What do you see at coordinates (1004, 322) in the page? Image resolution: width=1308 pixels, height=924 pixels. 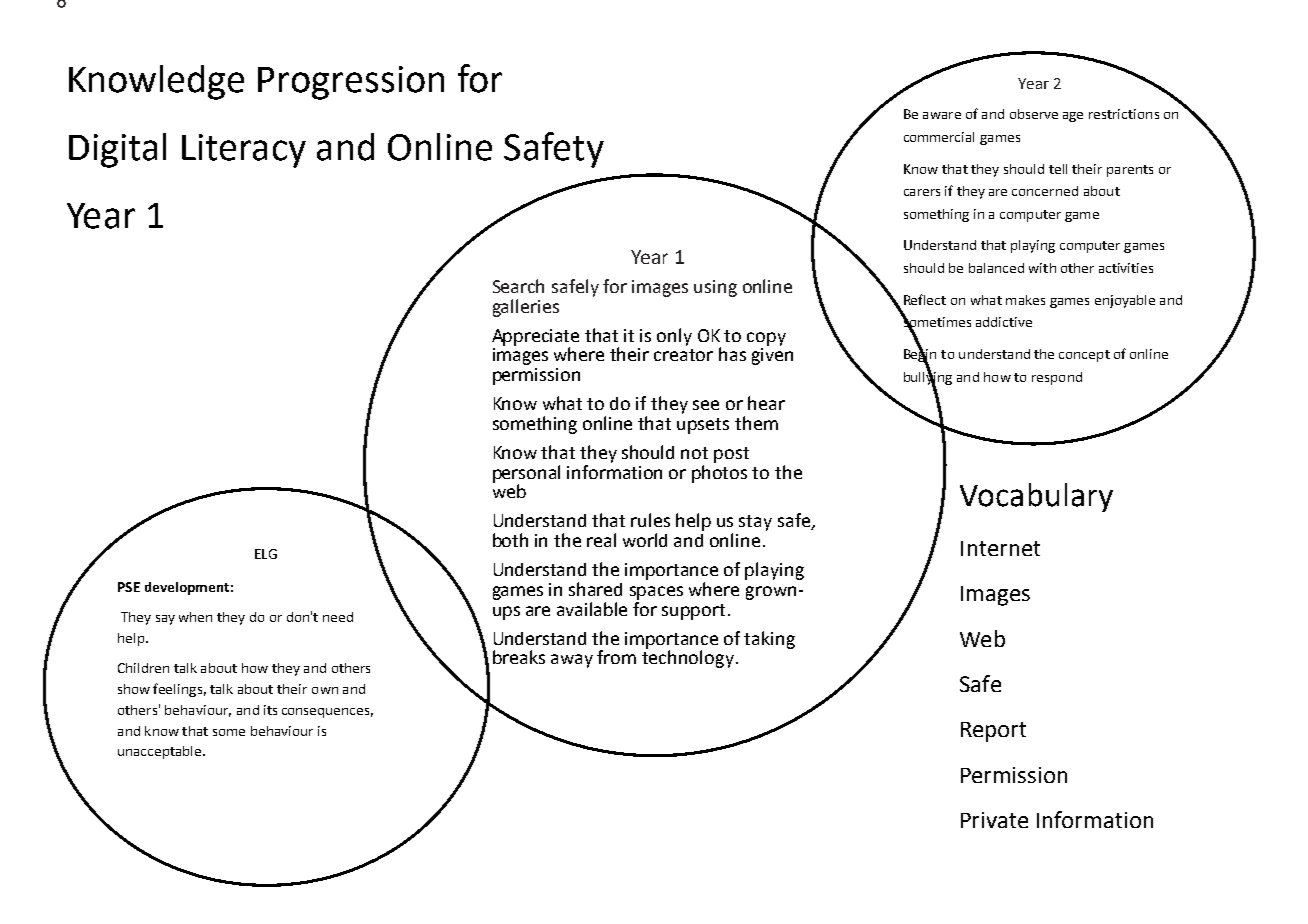 I see `addictive` at bounding box center [1004, 322].
